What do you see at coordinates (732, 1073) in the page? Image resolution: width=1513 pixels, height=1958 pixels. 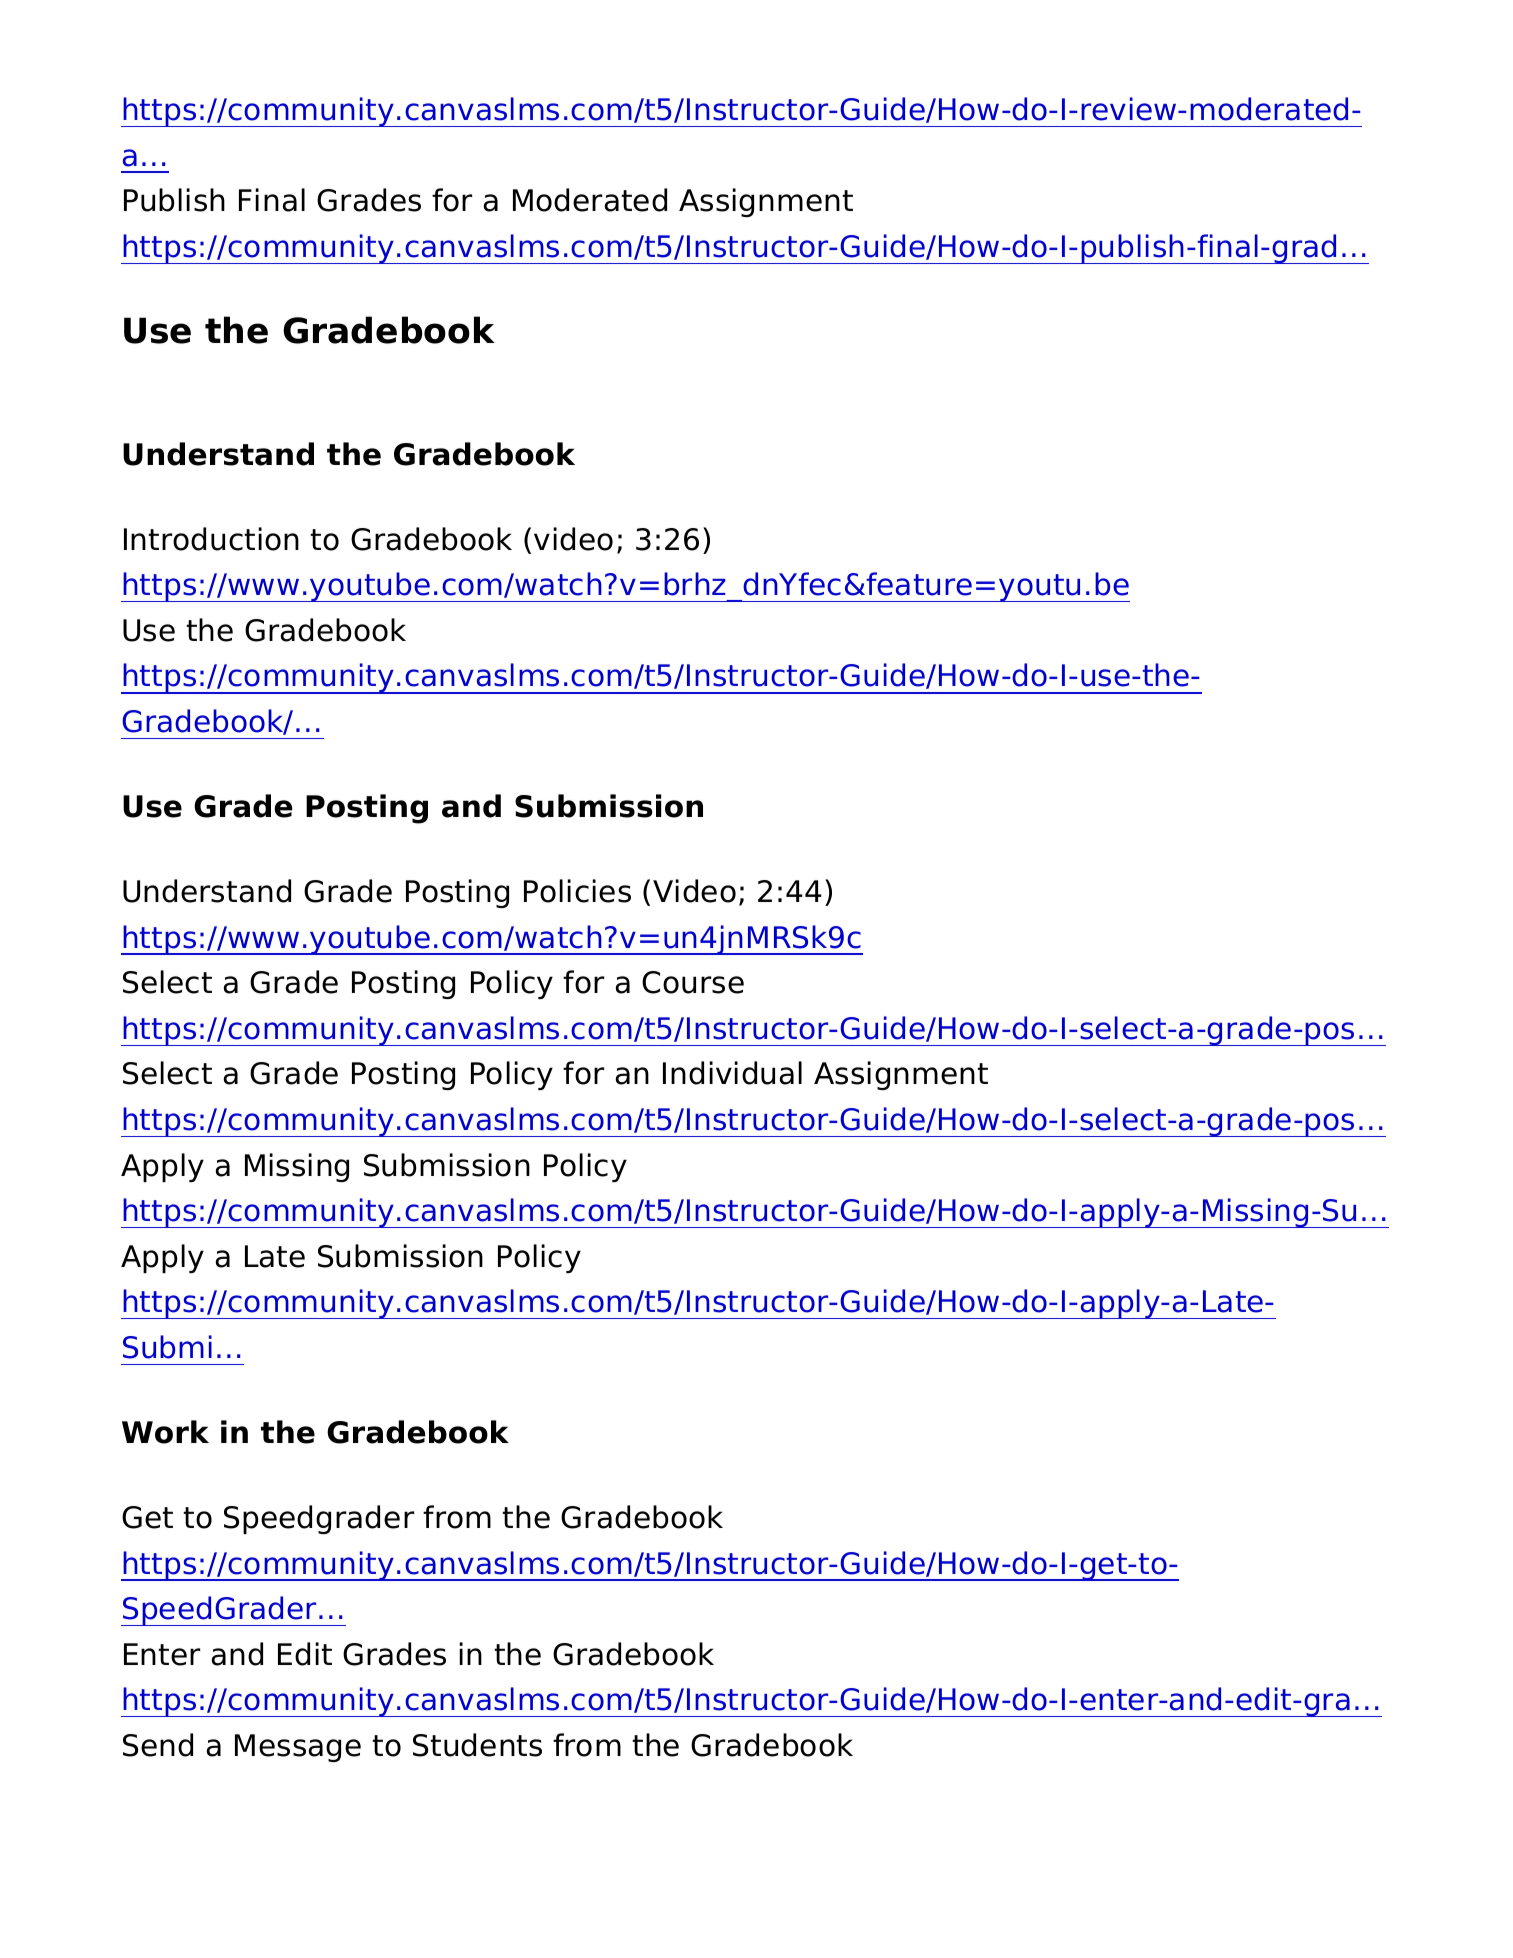 I see `Individual` at bounding box center [732, 1073].
